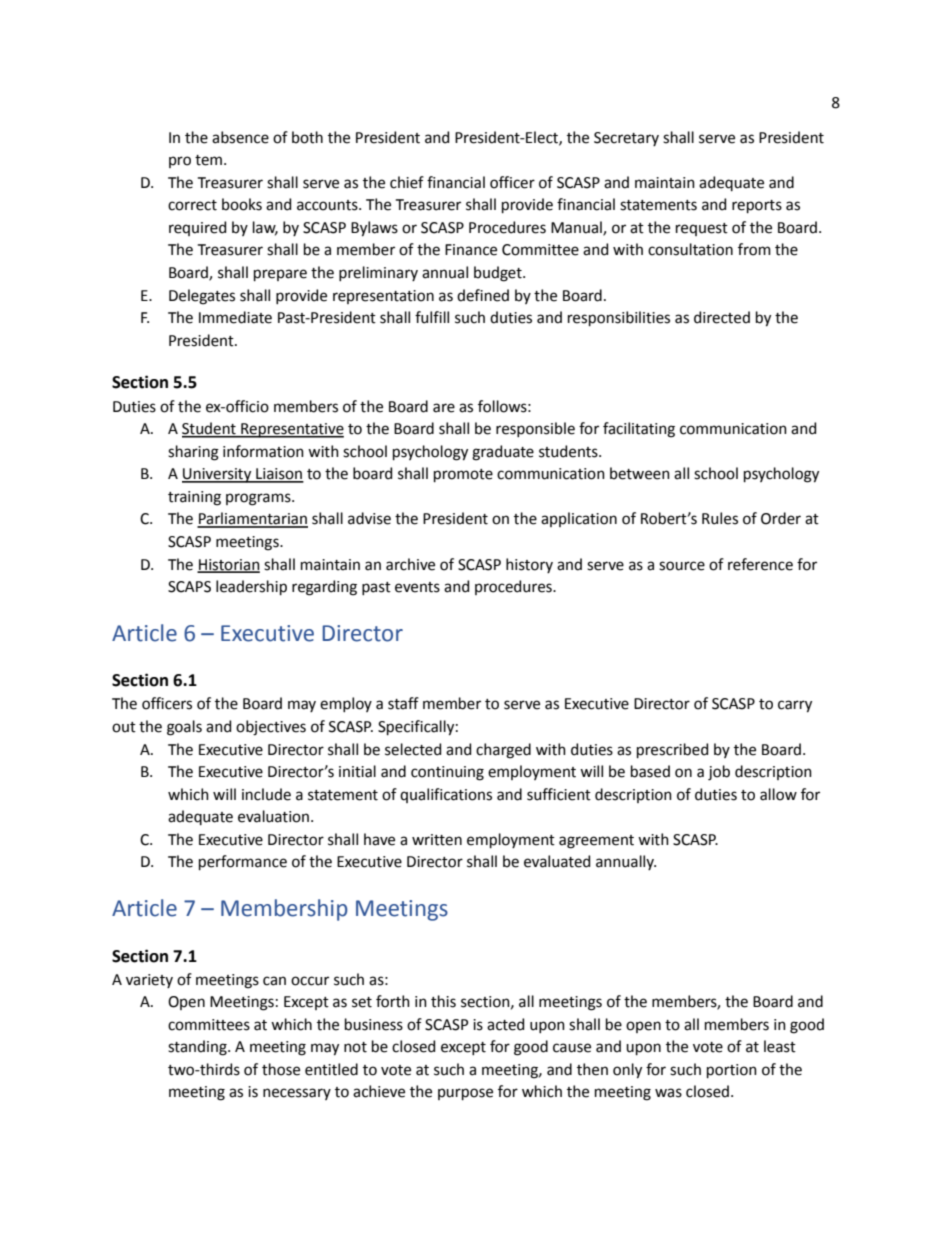 The height and width of the screenshot is (1233, 952). I want to click on fulfill, so click(432, 317).
